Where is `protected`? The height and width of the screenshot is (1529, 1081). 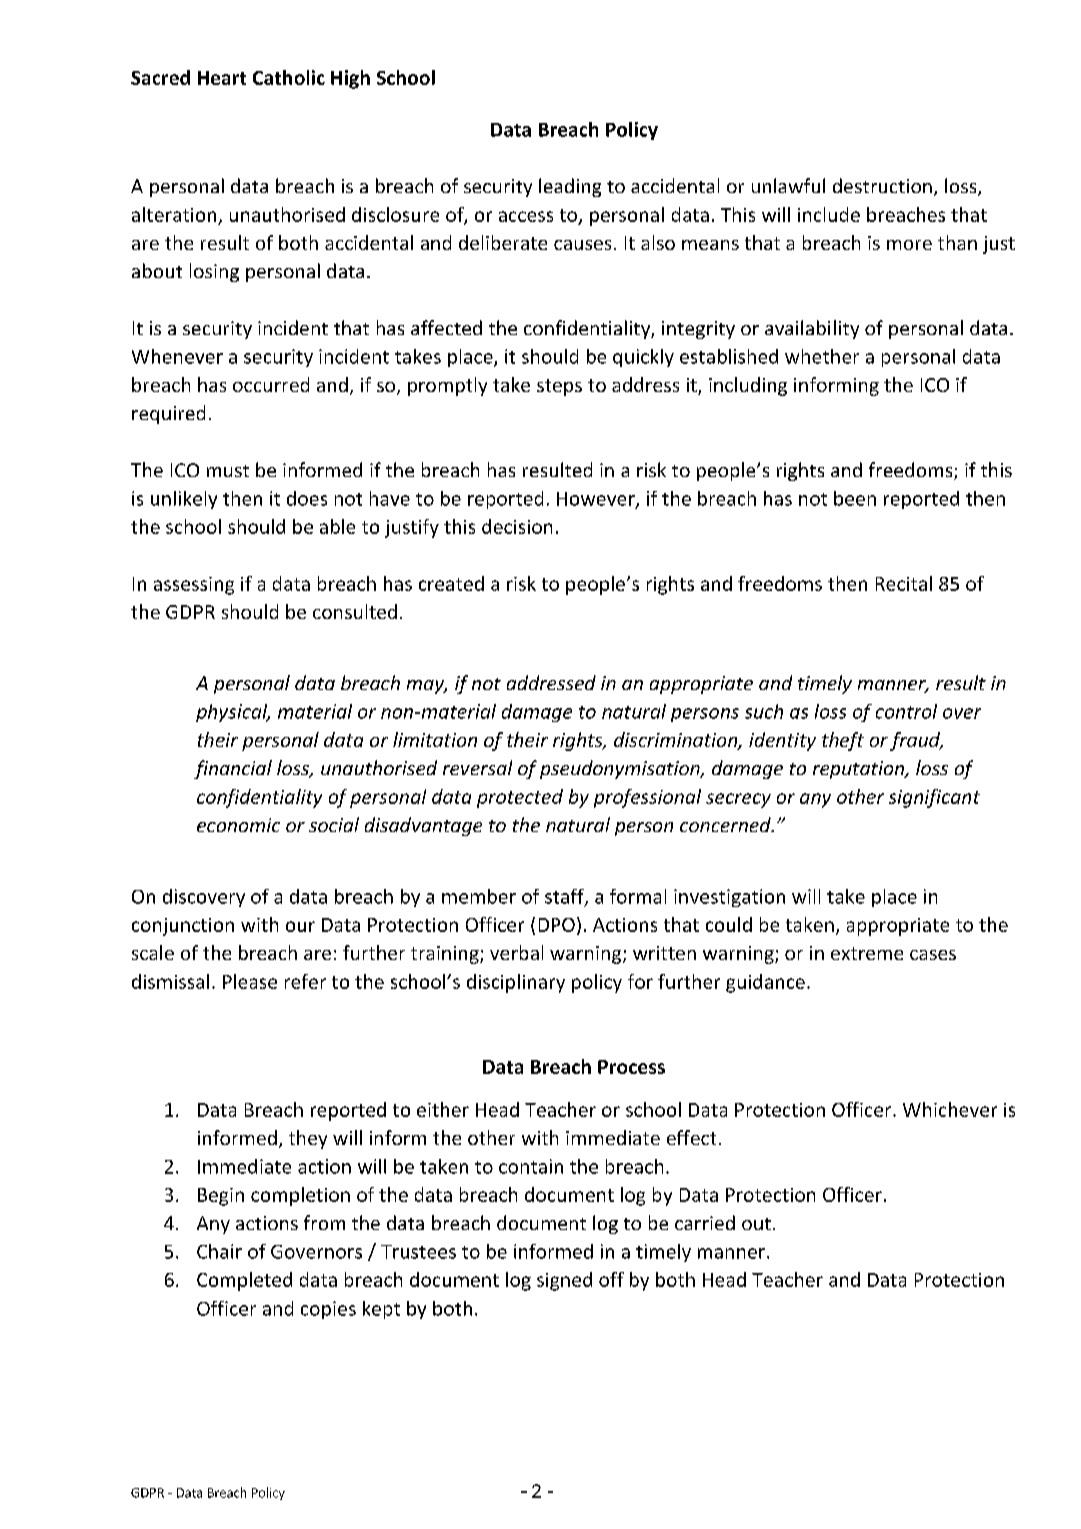
protected is located at coordinates (520, 798).
